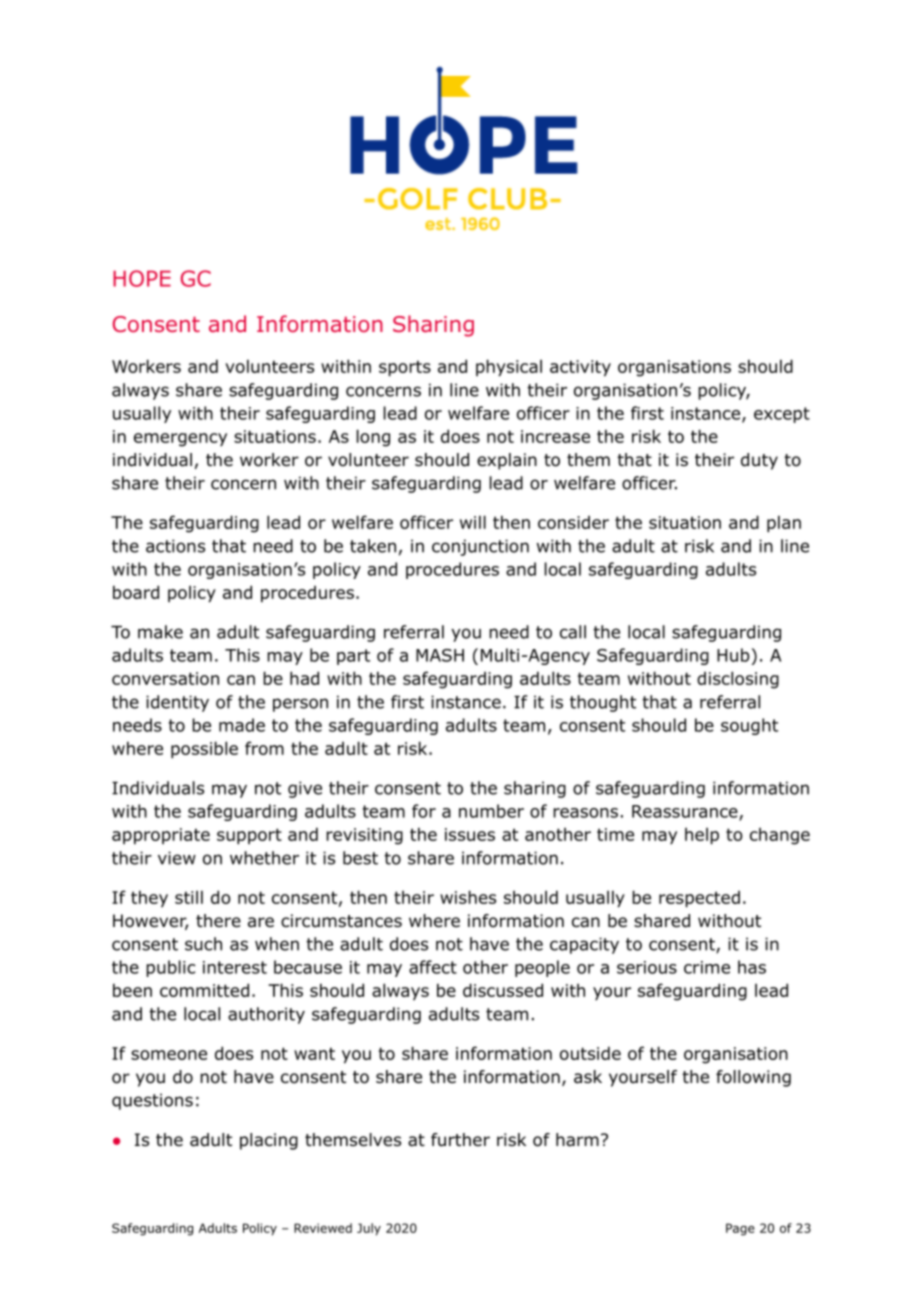 The width and height of the document is (924, 1307). I want to click on activity, so click(580, 368).
